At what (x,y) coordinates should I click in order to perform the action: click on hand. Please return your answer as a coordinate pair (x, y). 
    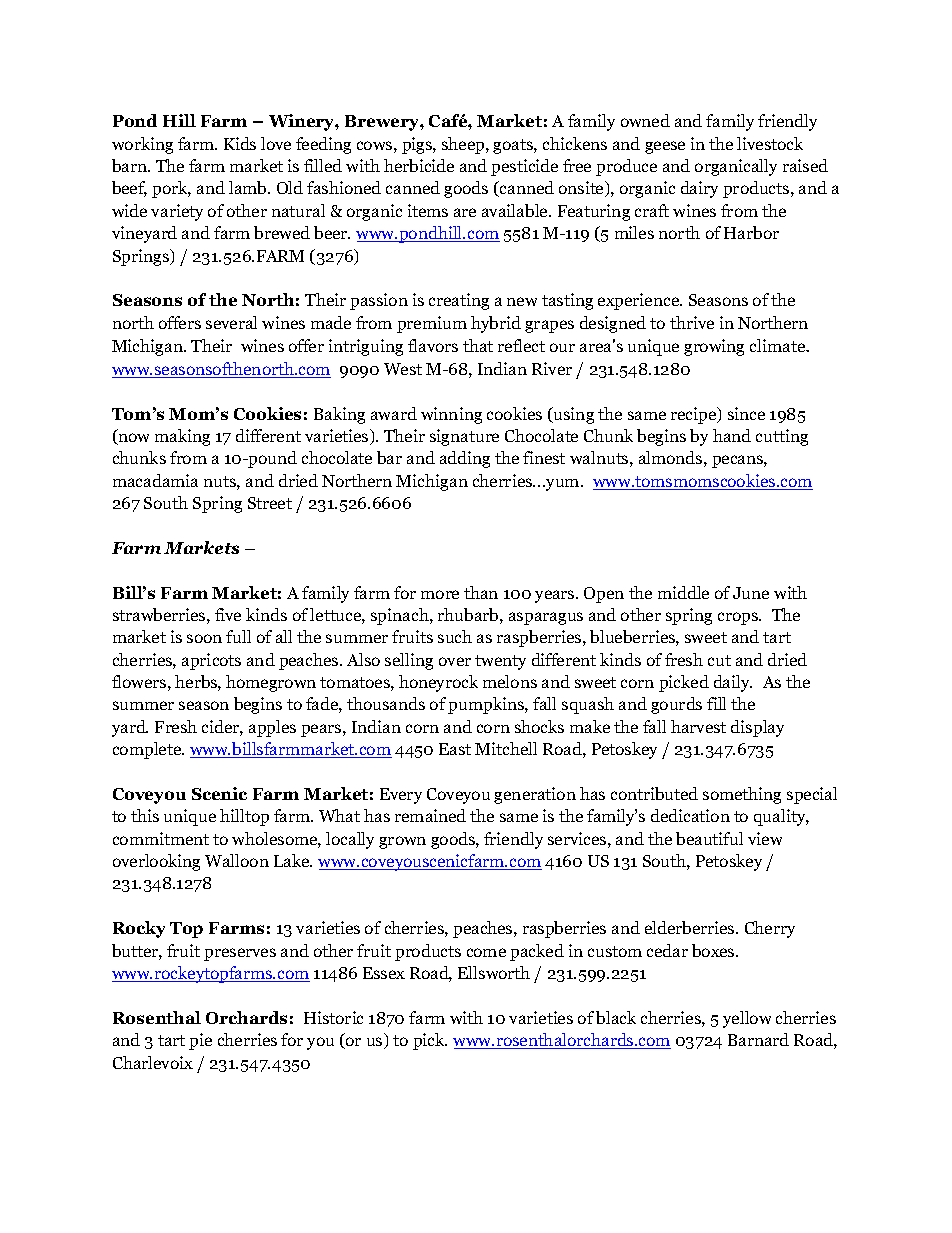
    Looking at the image, I should click on (732, 435).
